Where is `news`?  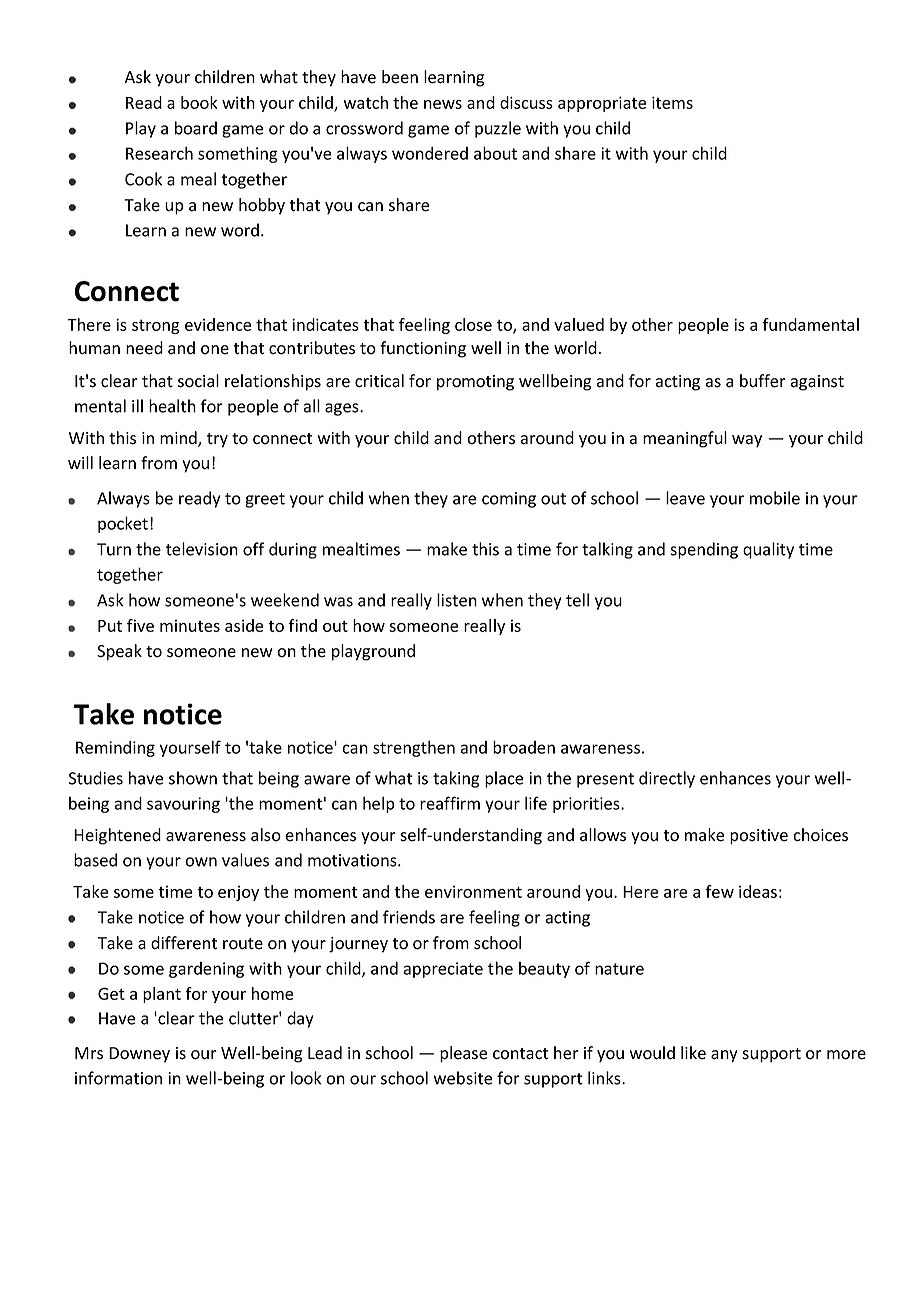
news is located at coordinates (443, 104).
